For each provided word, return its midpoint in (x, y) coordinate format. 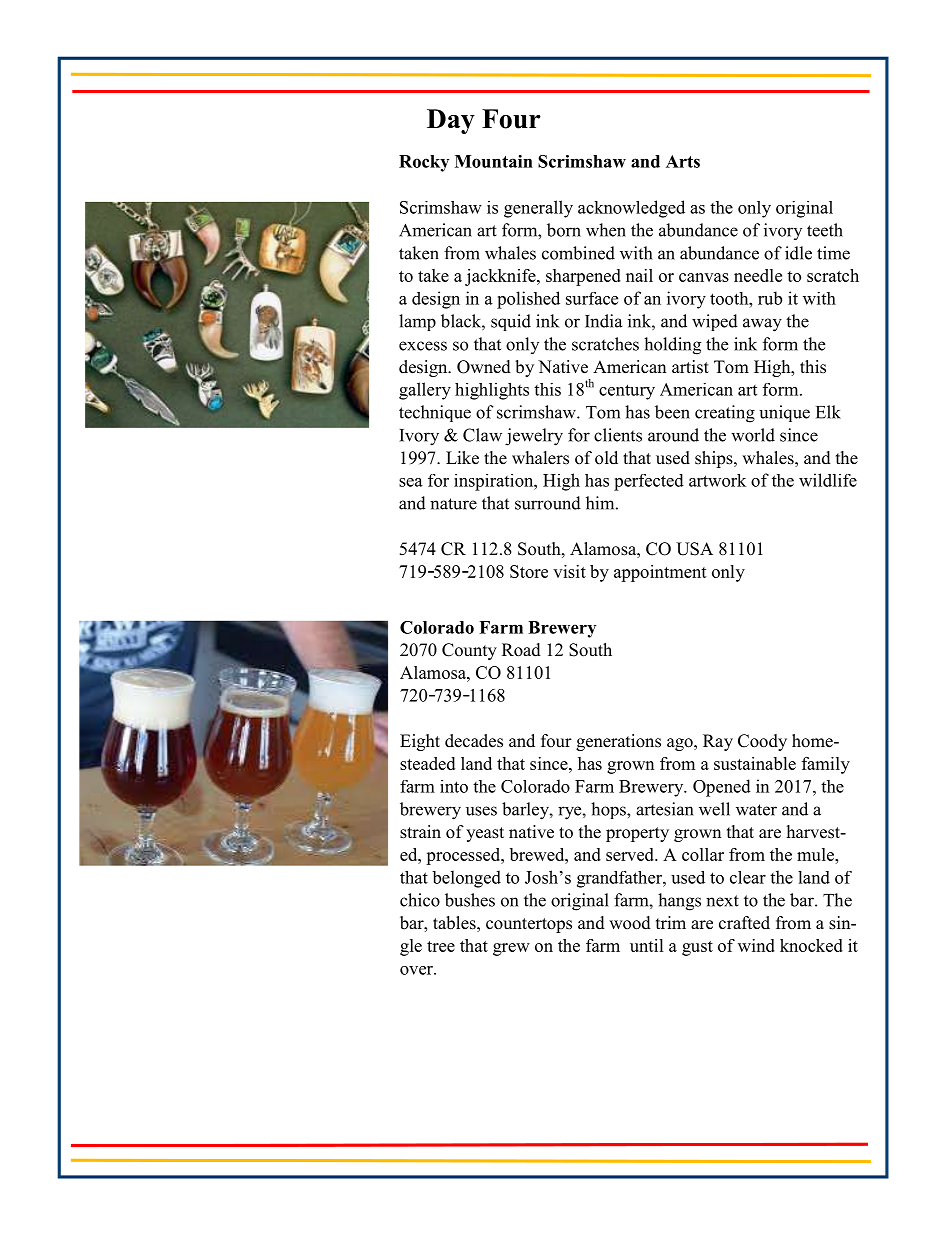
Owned (484, 367)
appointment (660, 573)
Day (451, 121)
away (762, 325)
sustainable (755, 763)
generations (618, 742)
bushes (470, 900)
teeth (825, 230)
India (603, 321)
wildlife (828, 480)
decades (474, 741)
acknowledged (631, 209)
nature (453, 504)
